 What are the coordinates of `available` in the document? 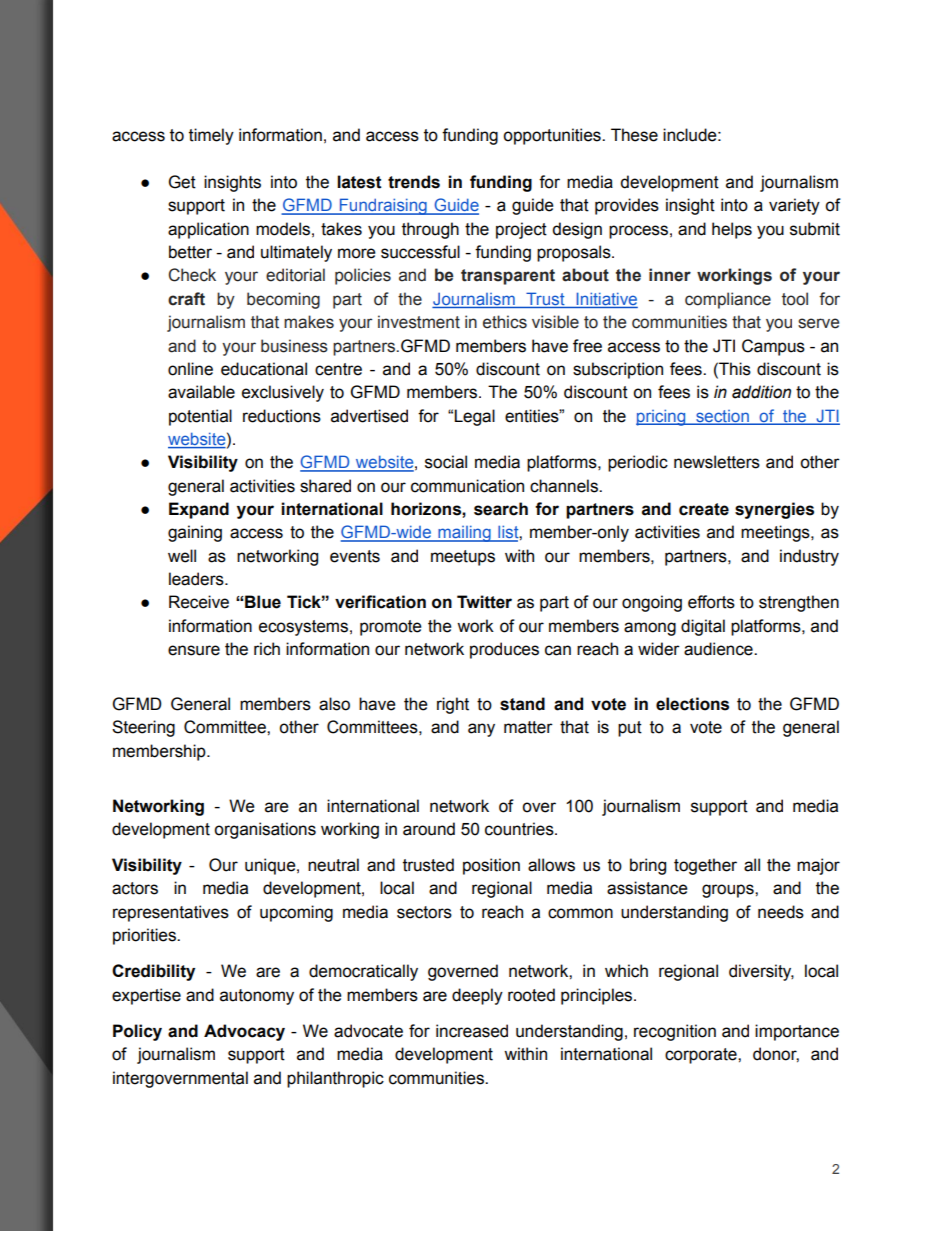 It's located at (201, 392).
